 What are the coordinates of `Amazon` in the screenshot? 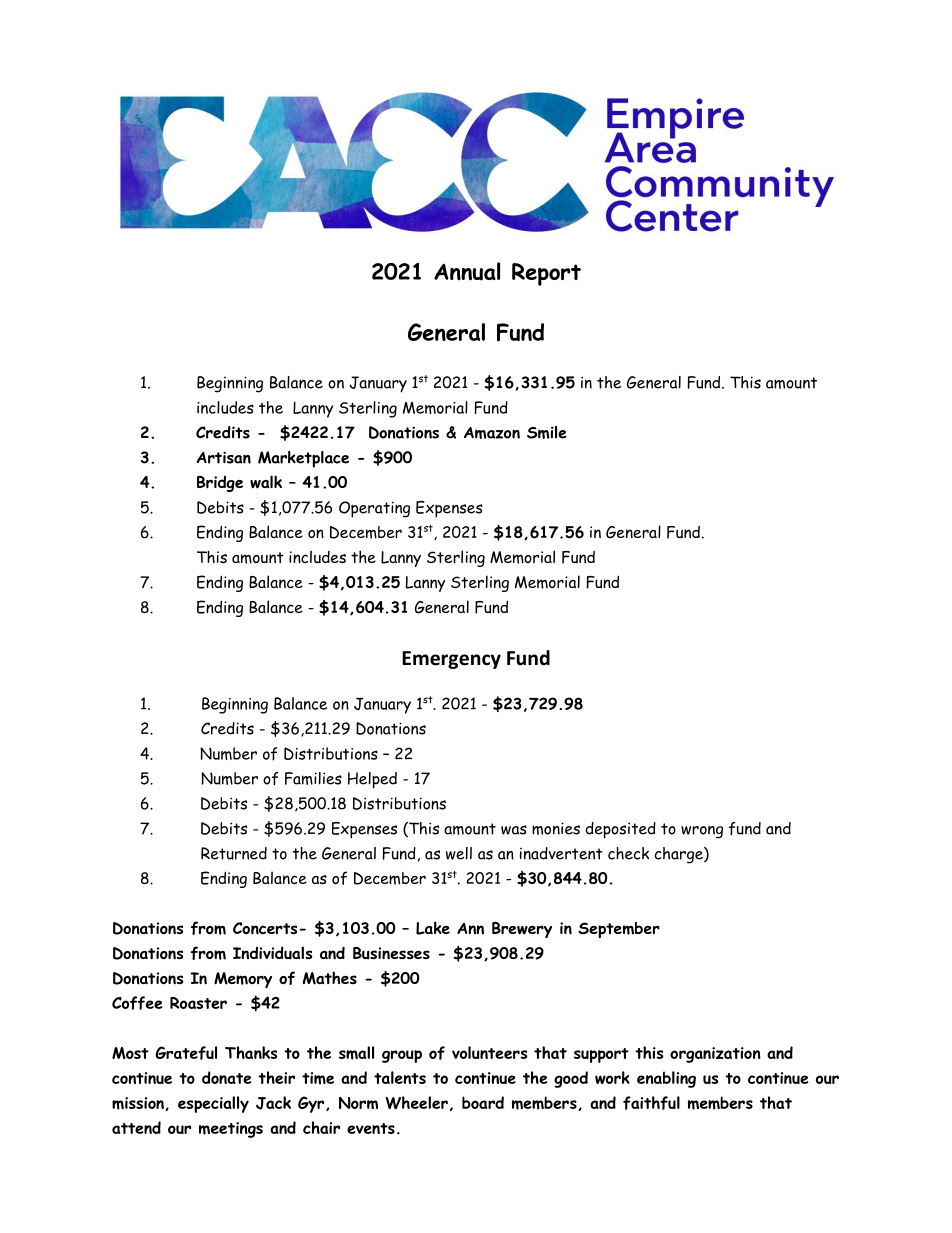 It's located at (492, 433).
